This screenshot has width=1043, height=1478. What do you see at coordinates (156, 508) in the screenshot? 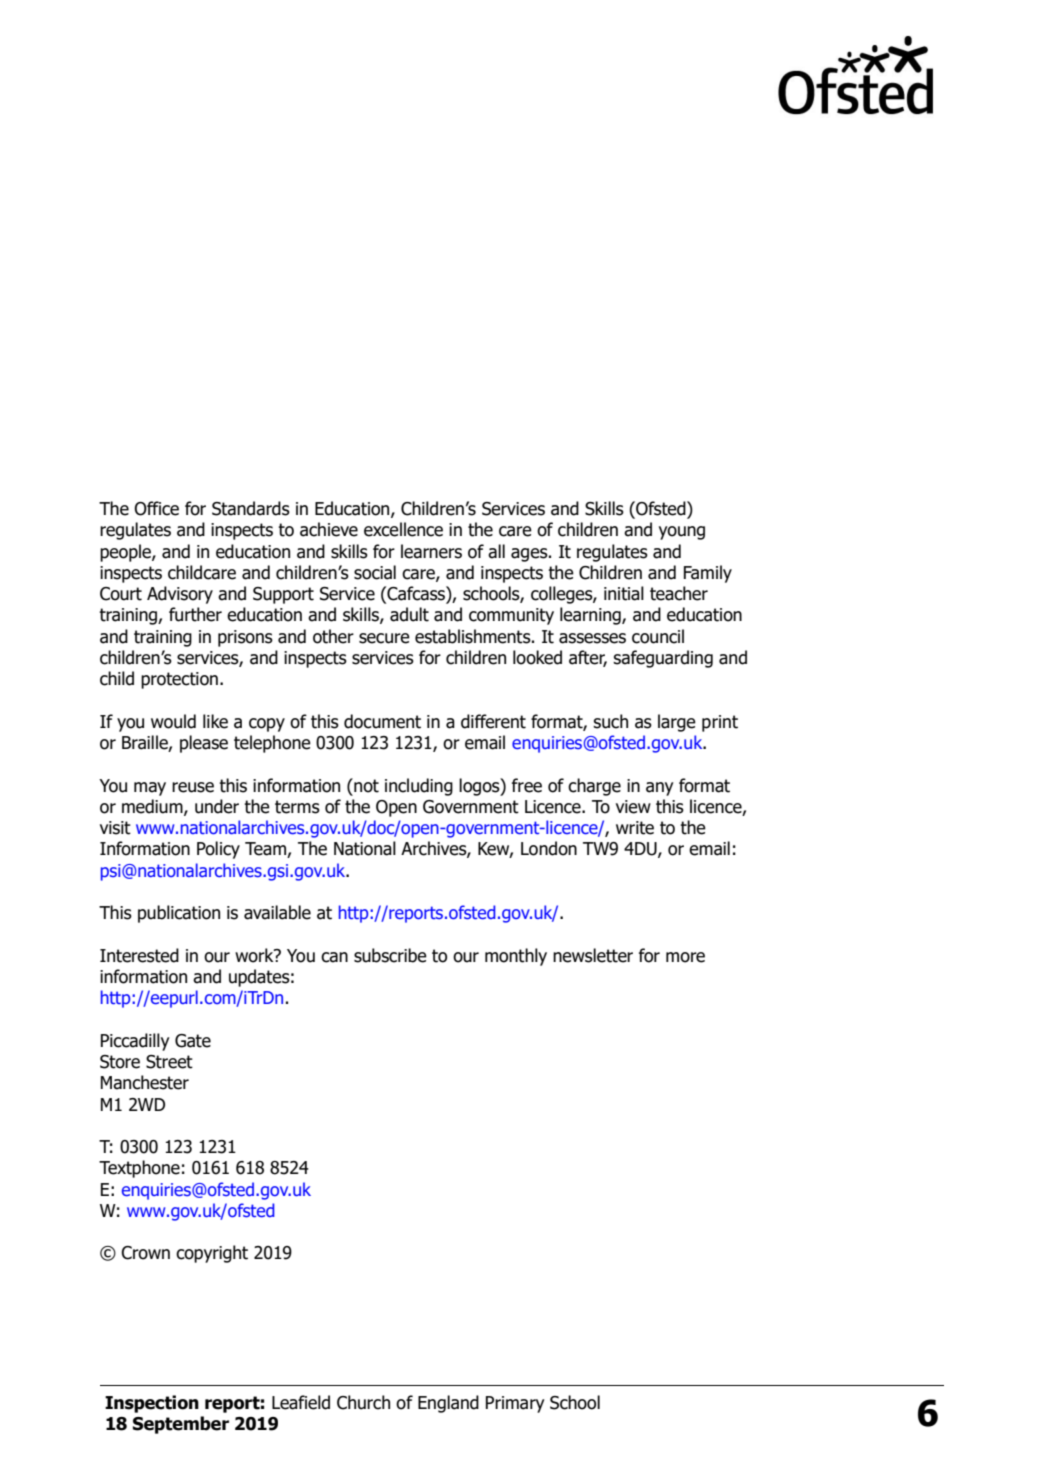
I see `Office` at bounding box center [156, 508].
